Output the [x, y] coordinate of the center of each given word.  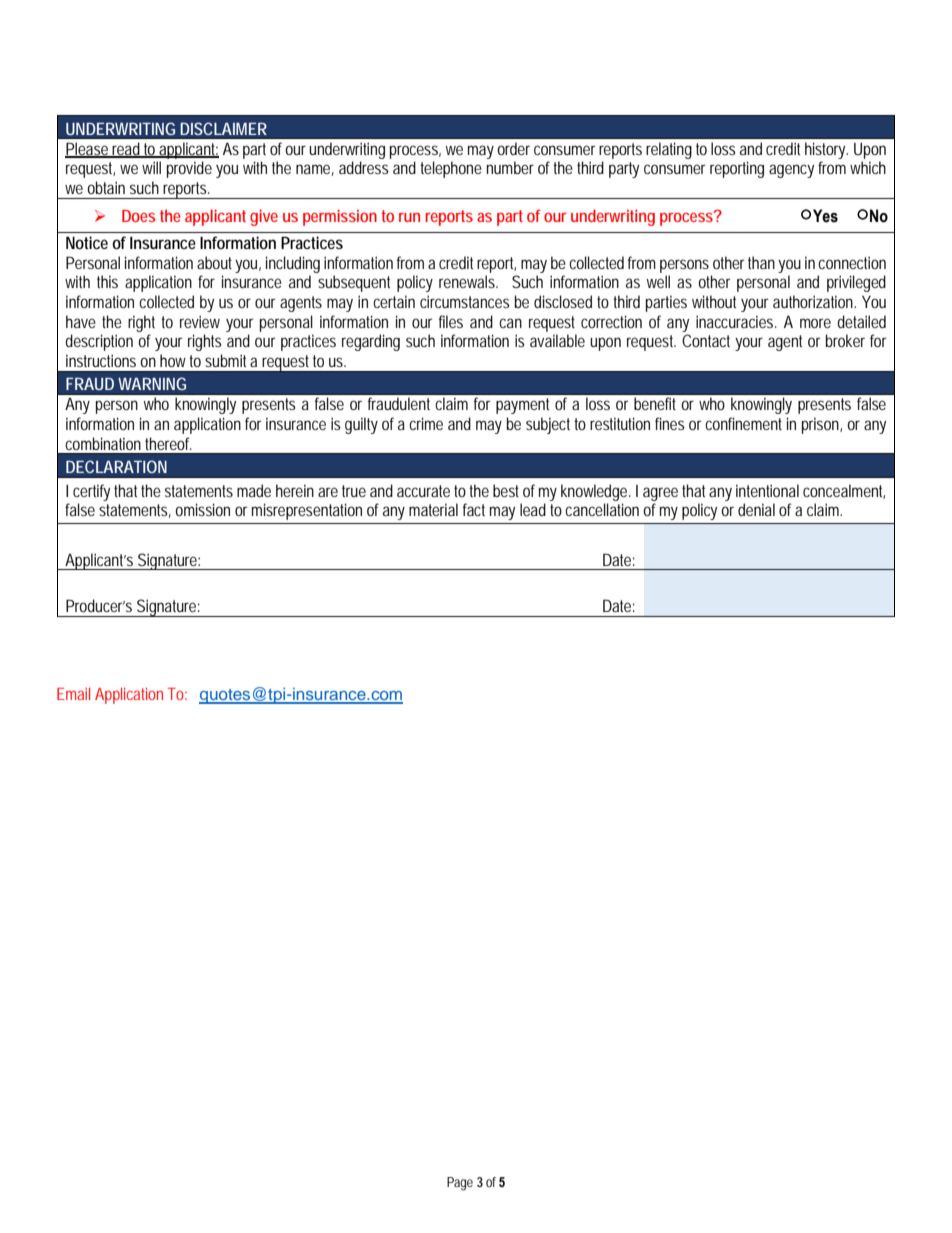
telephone [451, 169]
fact [474, 509]
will [151, 167]
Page [460, 1184]
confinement [743, 423]
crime [426, 423]
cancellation [602, 509]
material [433, 509]
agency [791, 171]
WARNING [152, 383]
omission [202, 509]
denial [756, 509]
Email [73, 693]
